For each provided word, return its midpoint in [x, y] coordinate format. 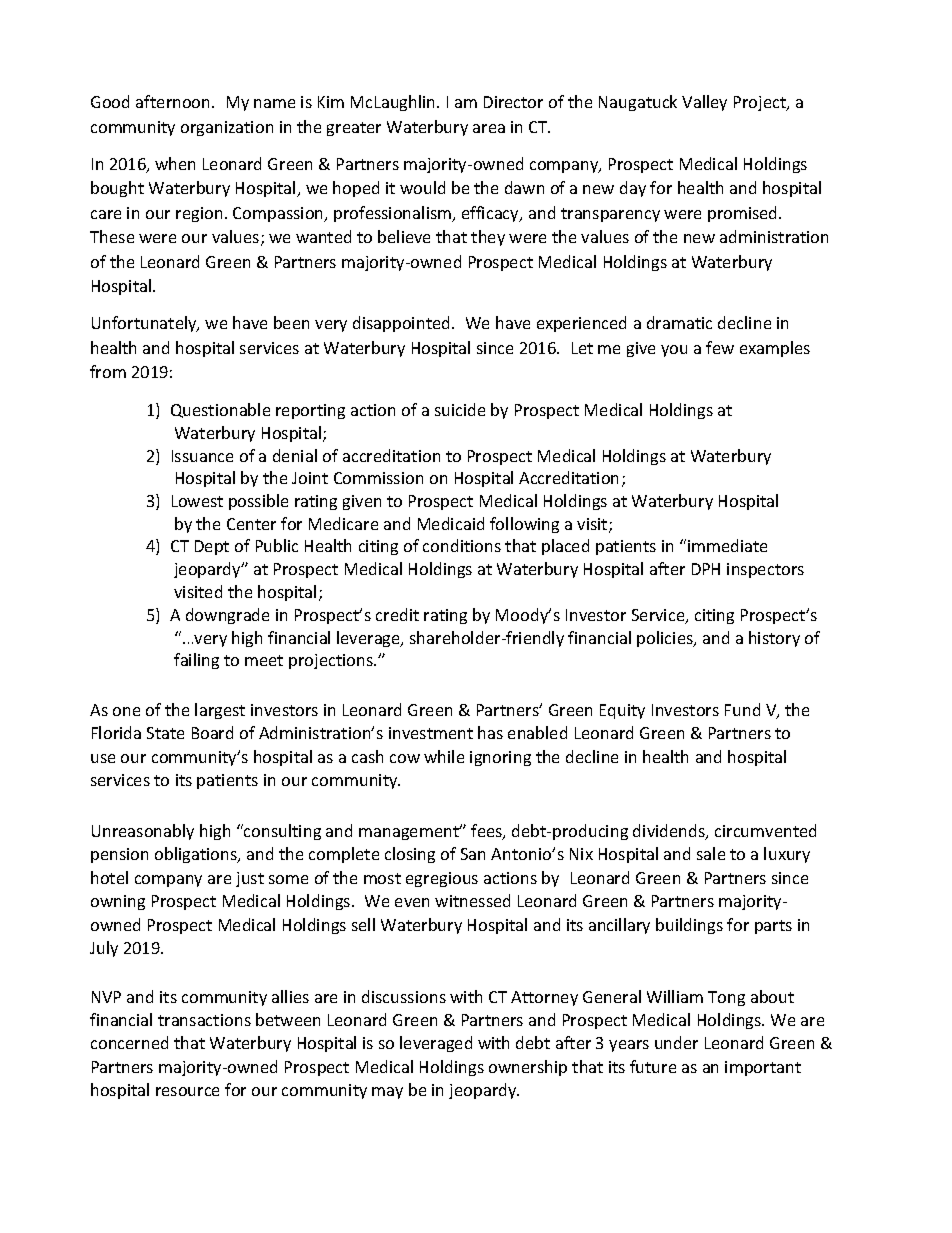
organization [227, 128]
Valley [704, 103]
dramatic [679, 322]
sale [711, 853]
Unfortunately [145, 324]
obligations [197, 855]
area [489, 128]
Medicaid [451, 523]
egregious [442, 879]
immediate [727, 545]
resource [187, 1091]
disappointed [403, 324]
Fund [742, 709]
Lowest [197, 501]
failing [196, 661]
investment [431, 733]
